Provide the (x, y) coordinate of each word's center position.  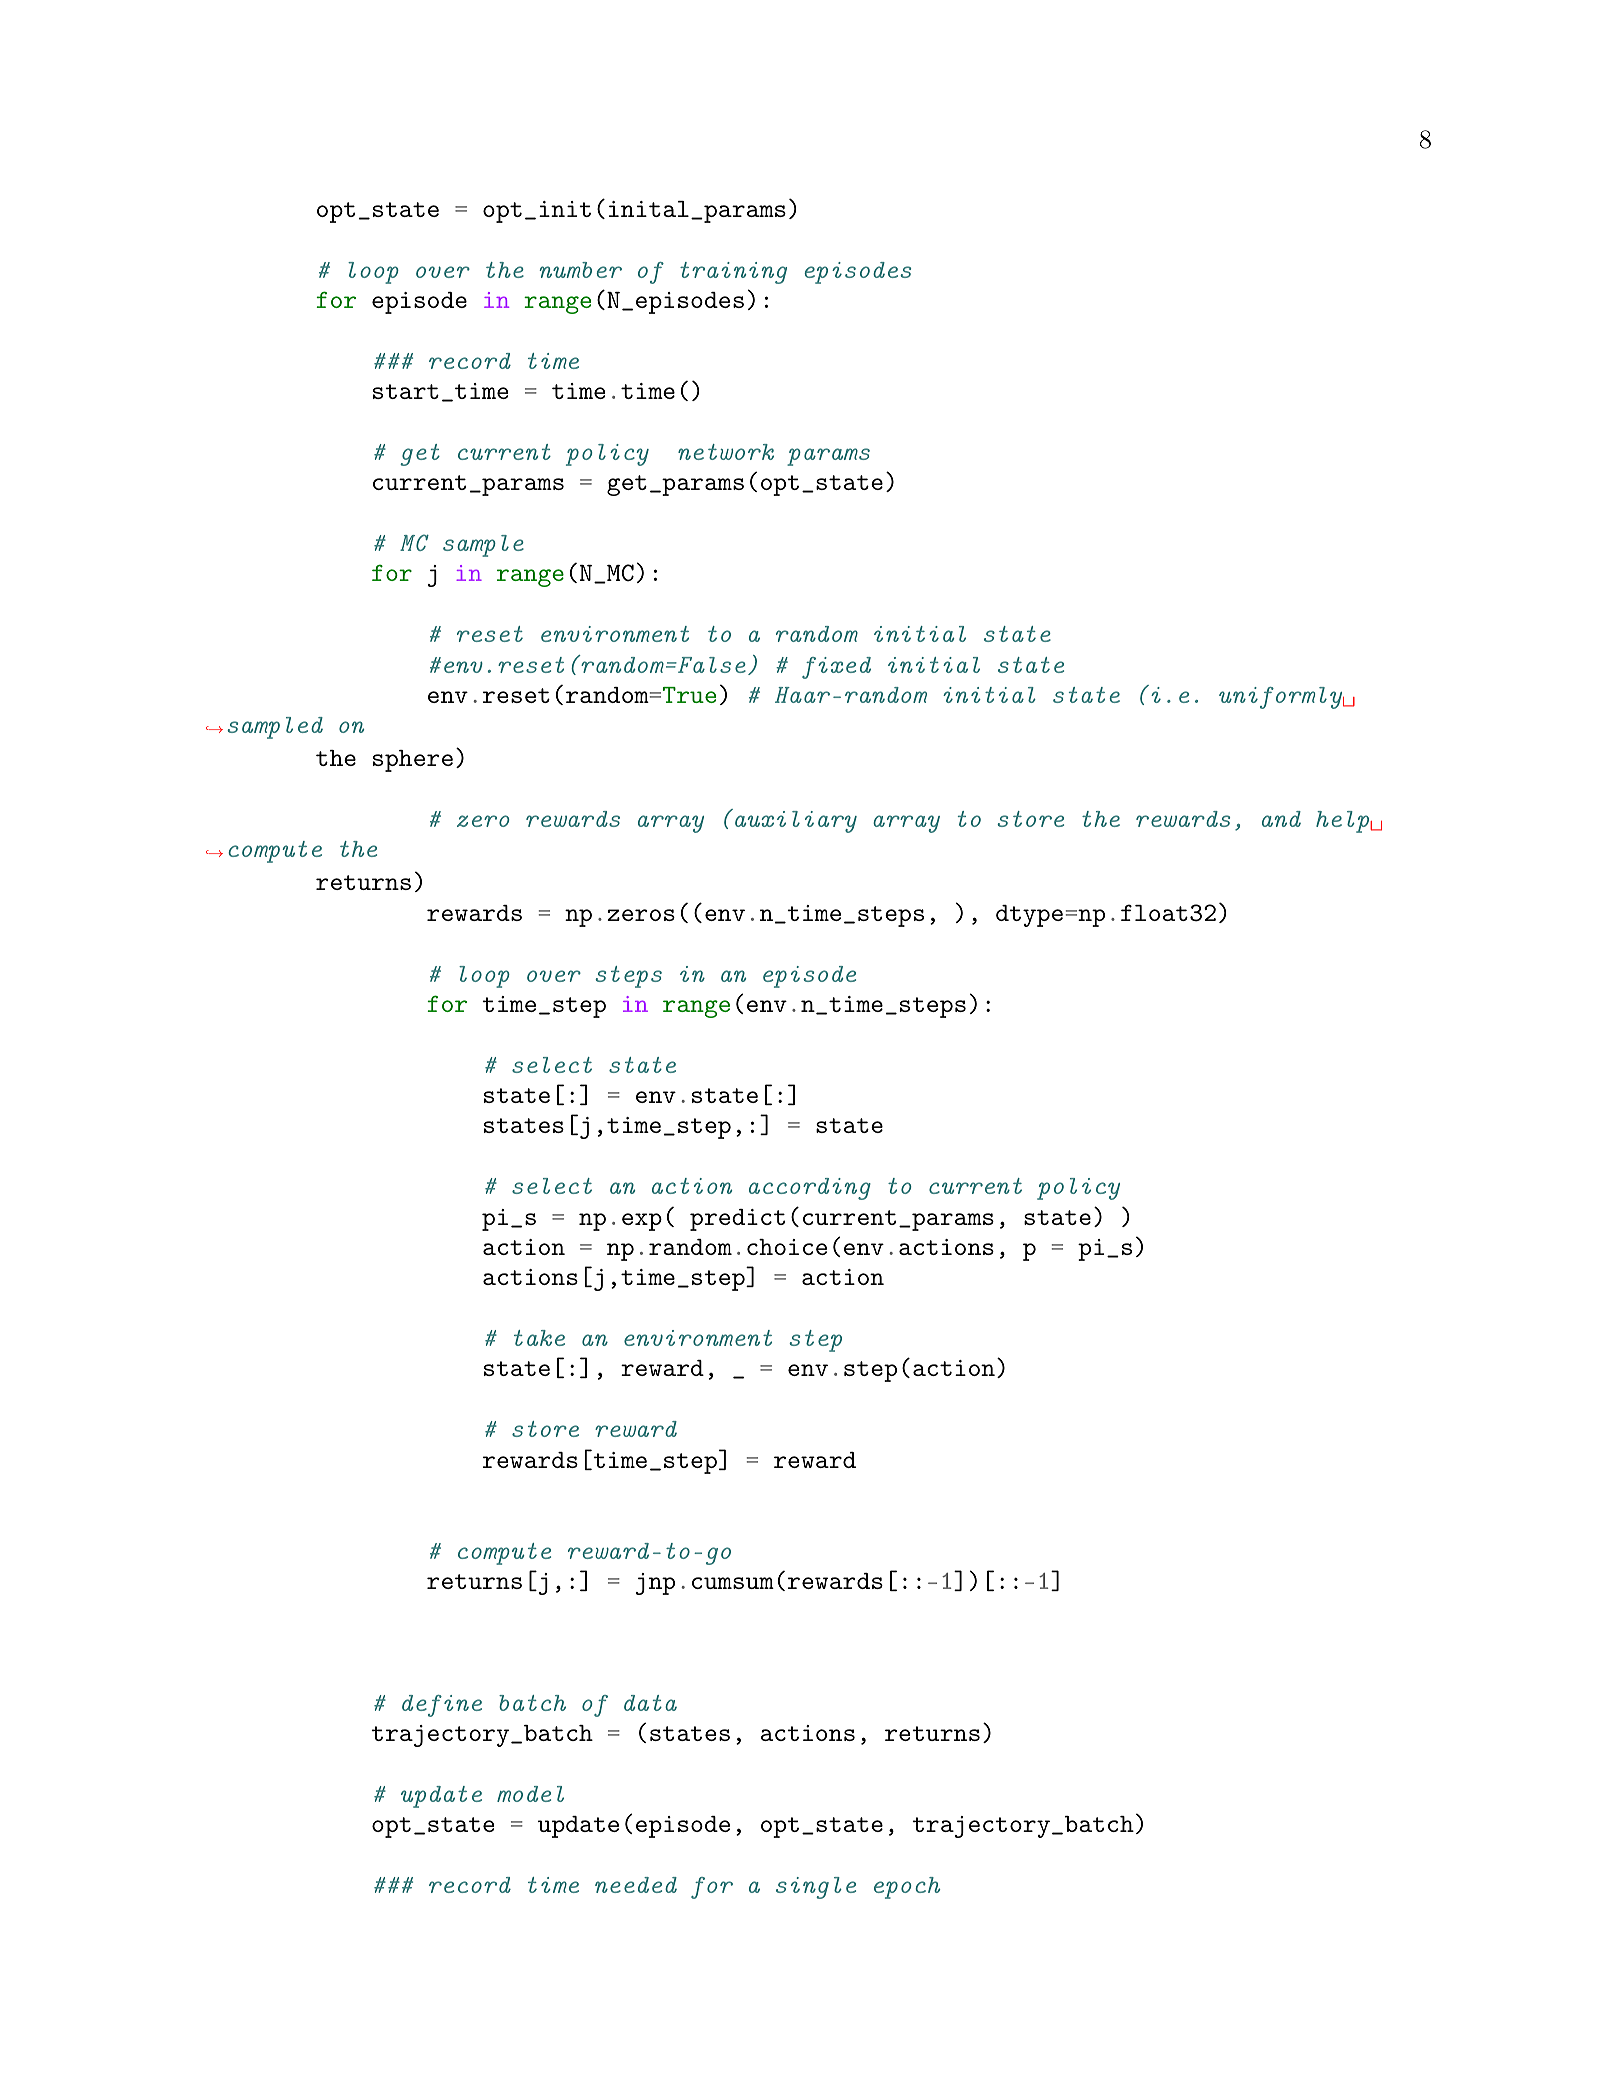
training (733, 273)
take (539, 1338)
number (581, 270)
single (816, 1888)
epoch (907, 1888)
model (530, 1794)
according (810, 1189)
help (1342, 822)
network (726, 452)
